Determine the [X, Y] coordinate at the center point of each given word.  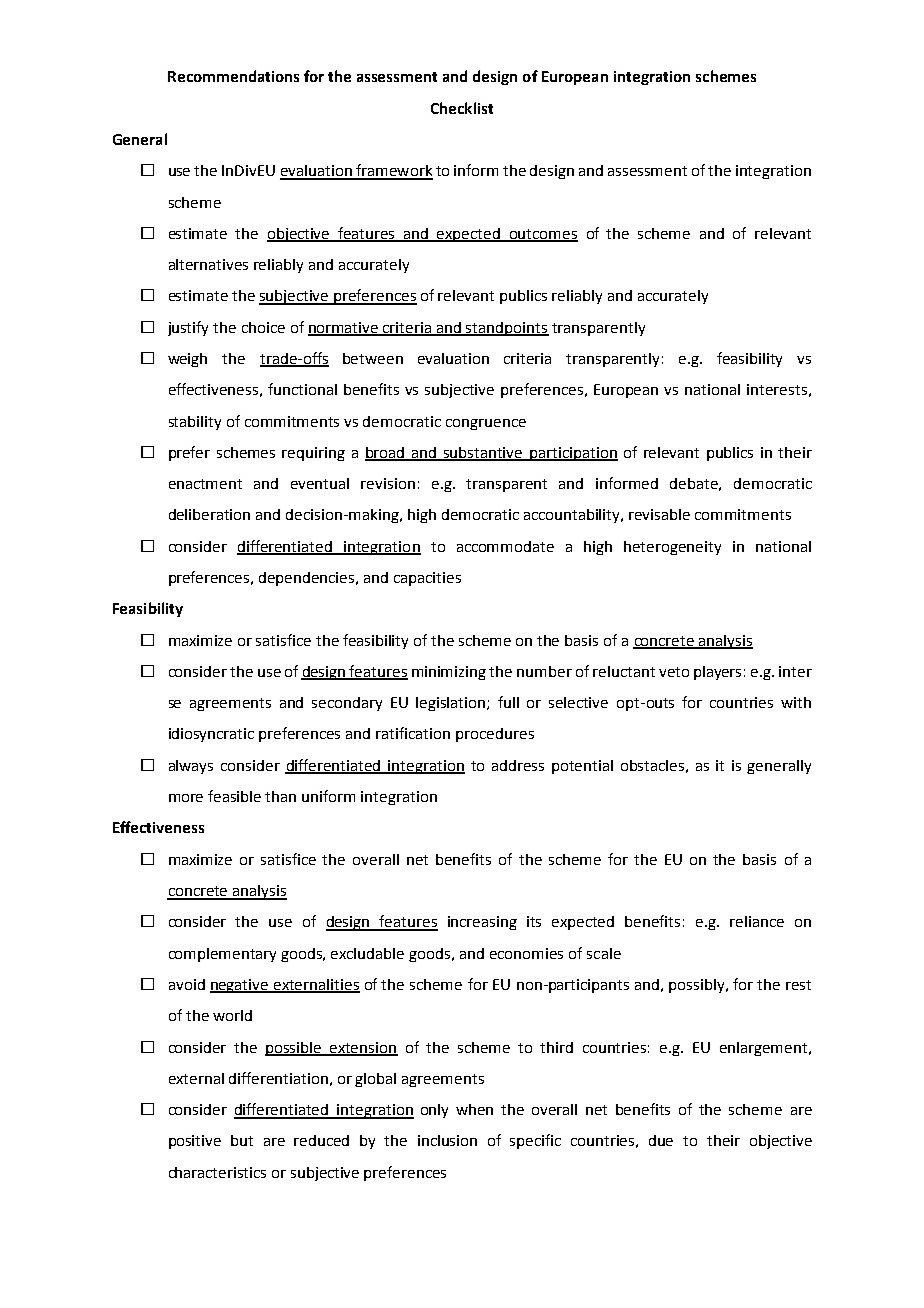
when [474, 1109]
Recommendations [233, 76]
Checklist [462, 108]
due [661, 1140]
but [242, 1140]
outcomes [542, 235]
